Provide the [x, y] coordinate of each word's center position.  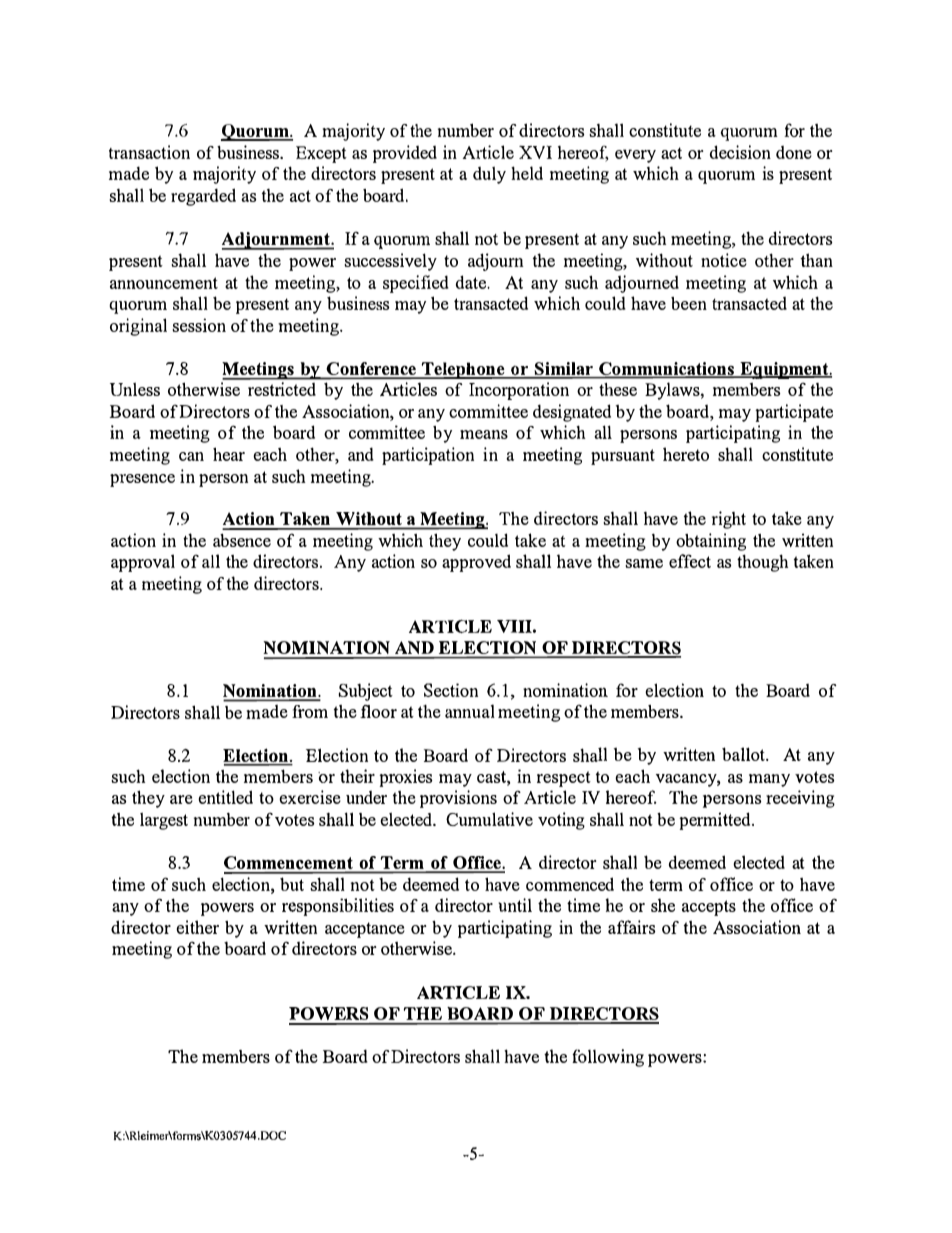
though [762, 563]
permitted [716, 821]
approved [476, 563]
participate [794, 413]
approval [143, 563]
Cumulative [489, 819]
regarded [203, 197]
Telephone [463, 370]
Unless [135, 389]
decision [740, 152]
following [608, 1058]
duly [489, 175]
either [197, 927]
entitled [225, 797]
